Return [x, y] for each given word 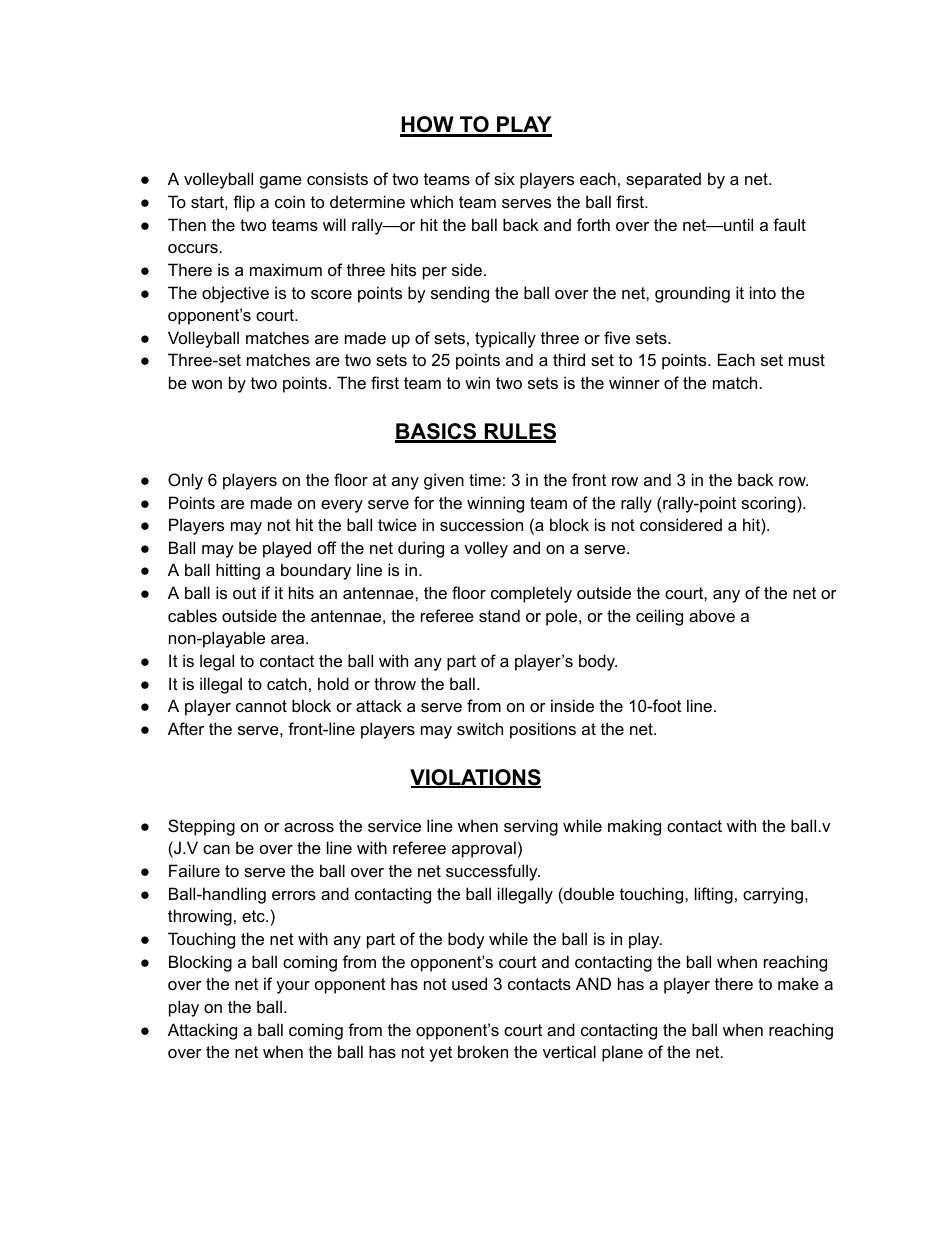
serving [531, 827]
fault [789, 224]
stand [499, 615]
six [504, 178]
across [309, 827]
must [807, 360]
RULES [519, 432]
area [289, 639]
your [293, 987]
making [634, 827]
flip [244, 203]
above [712, 615]
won [207, 384]
